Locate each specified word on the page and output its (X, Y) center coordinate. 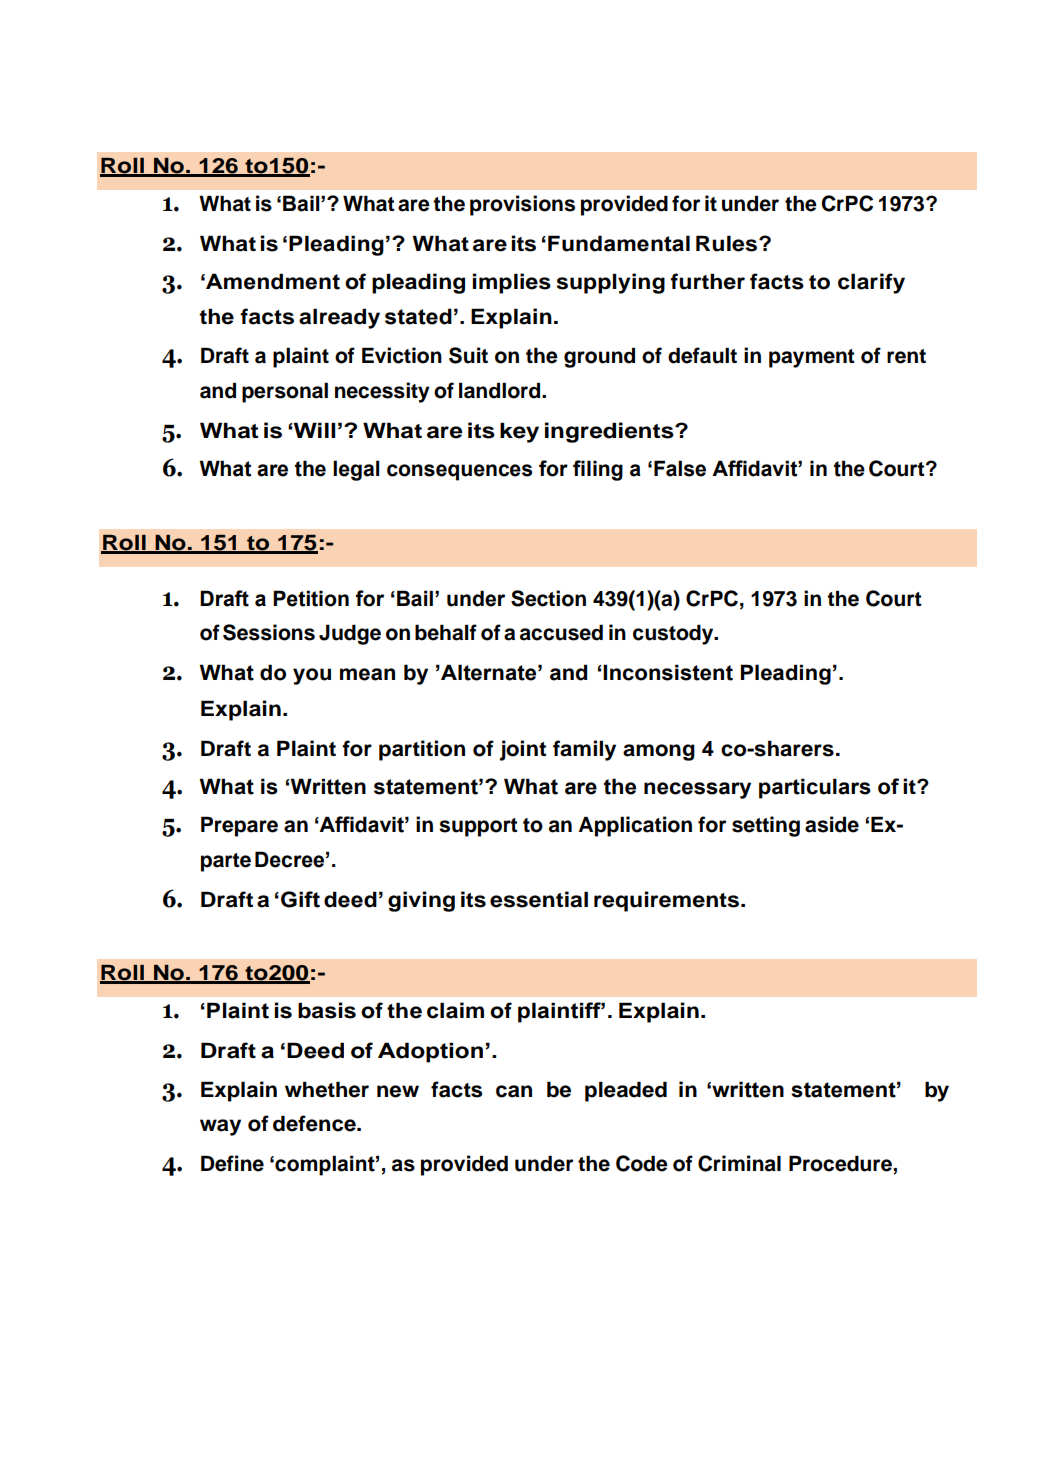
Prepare (239, 826)
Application (635, 826)
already (339, 318)
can (514, 1091)
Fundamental (619, 243)
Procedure (840, 1163)
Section (548, 598)
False (680, 468)
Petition (311, 598)
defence (315, 1123)
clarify (871, 283)
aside (832, 824)
